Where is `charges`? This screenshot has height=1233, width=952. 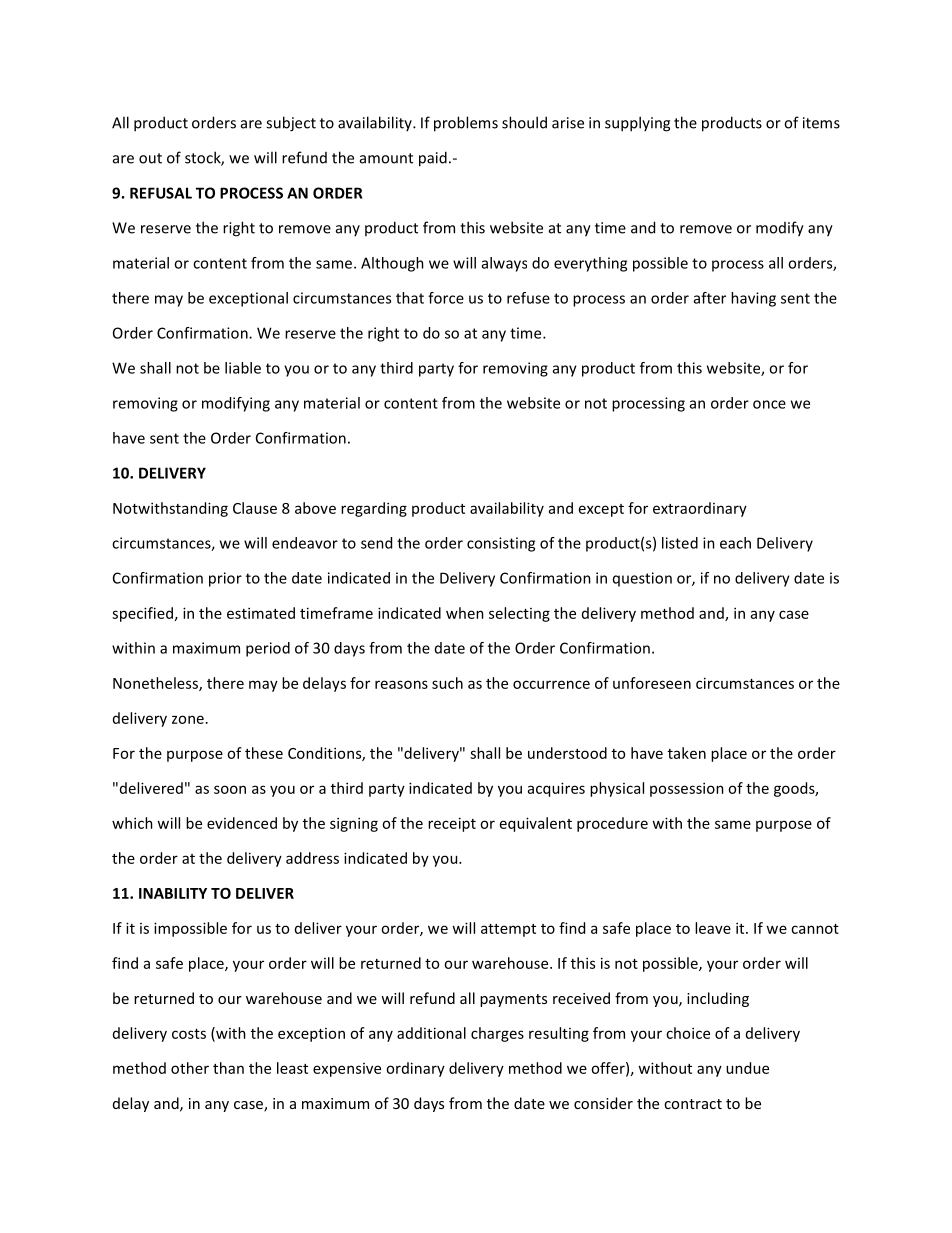 charges is located at coordinates (497, 1034).
